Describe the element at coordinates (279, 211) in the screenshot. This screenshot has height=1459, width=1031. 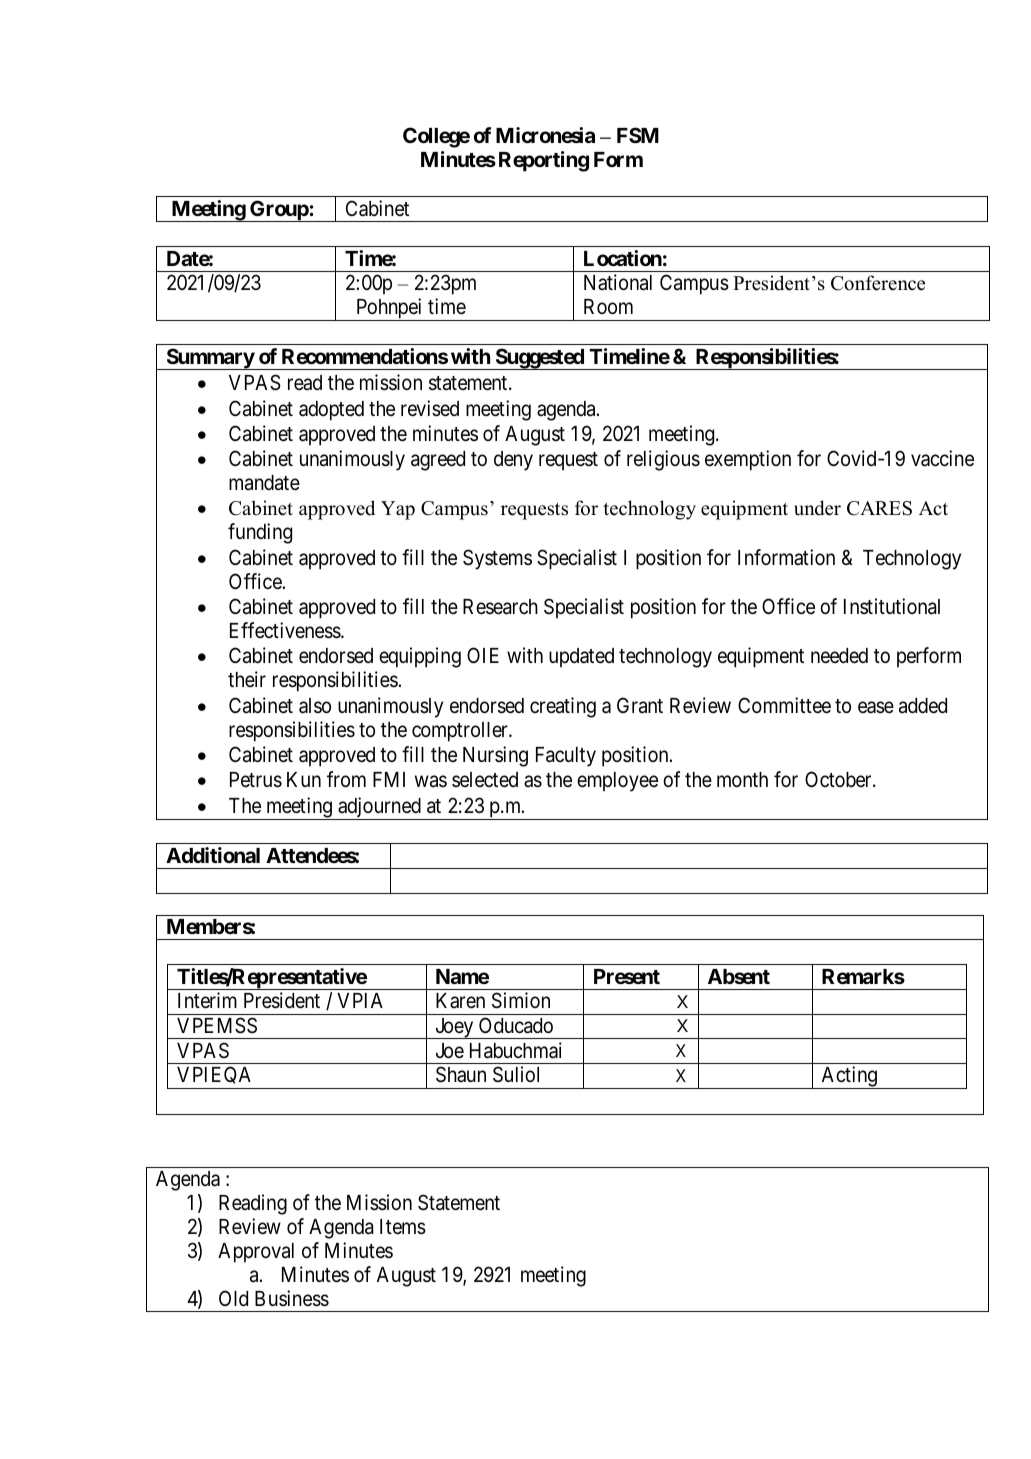
I see `Group` at that location.
